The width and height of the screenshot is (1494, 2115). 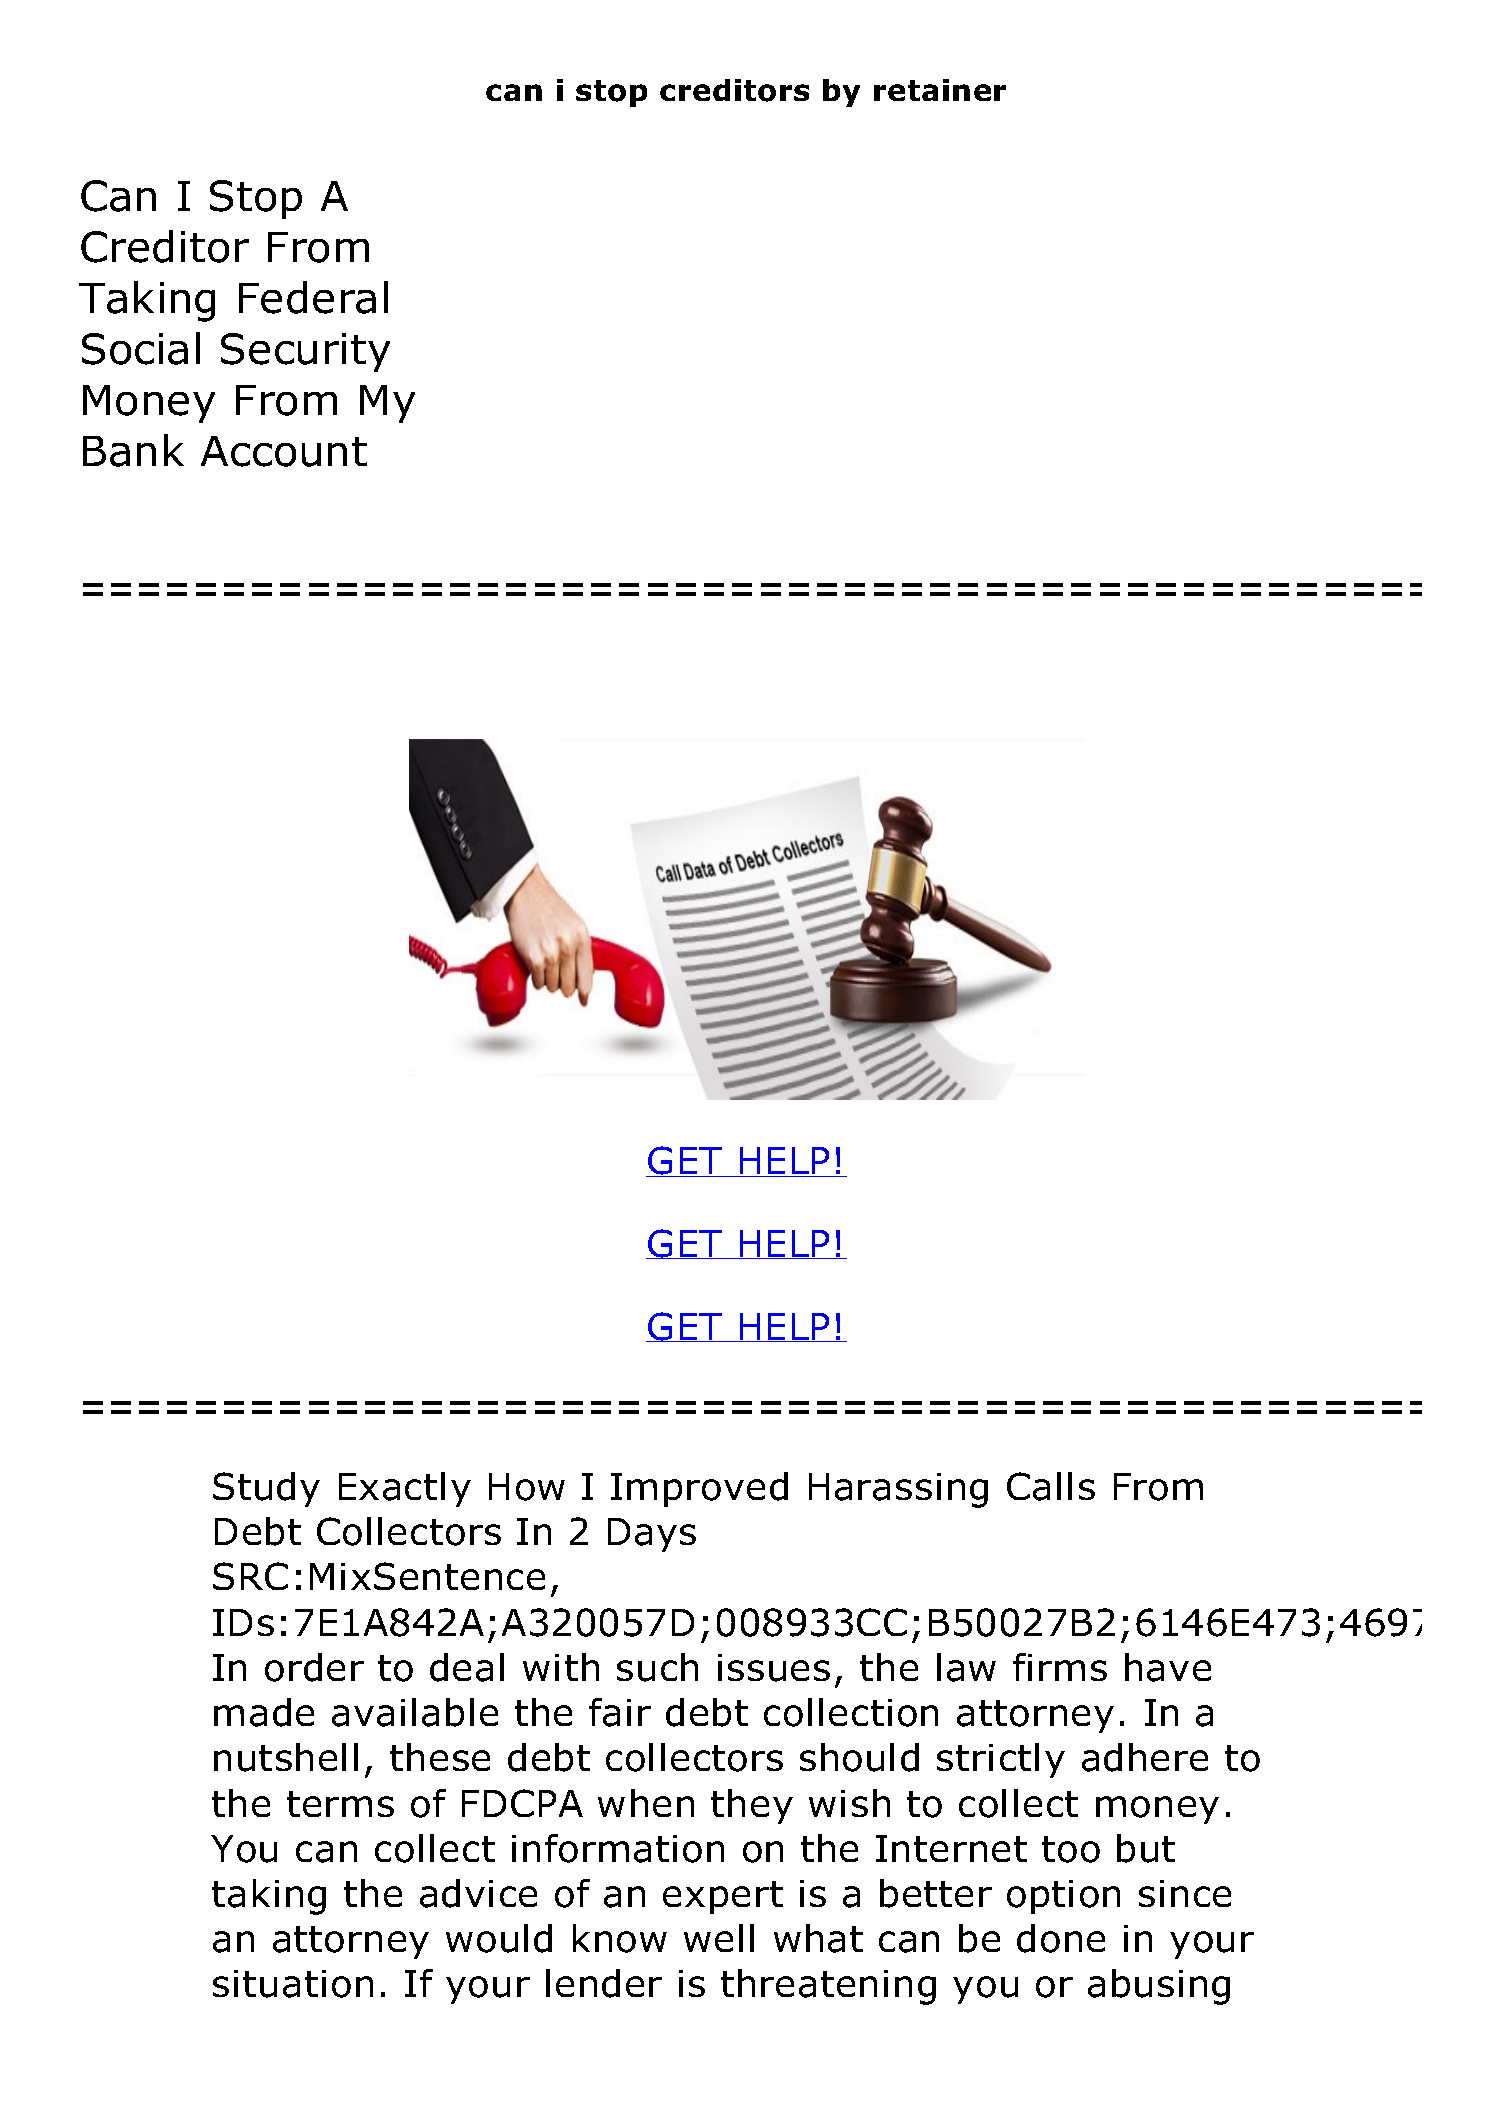 I want to click on Harassing, so click(x=898, y=1490).
